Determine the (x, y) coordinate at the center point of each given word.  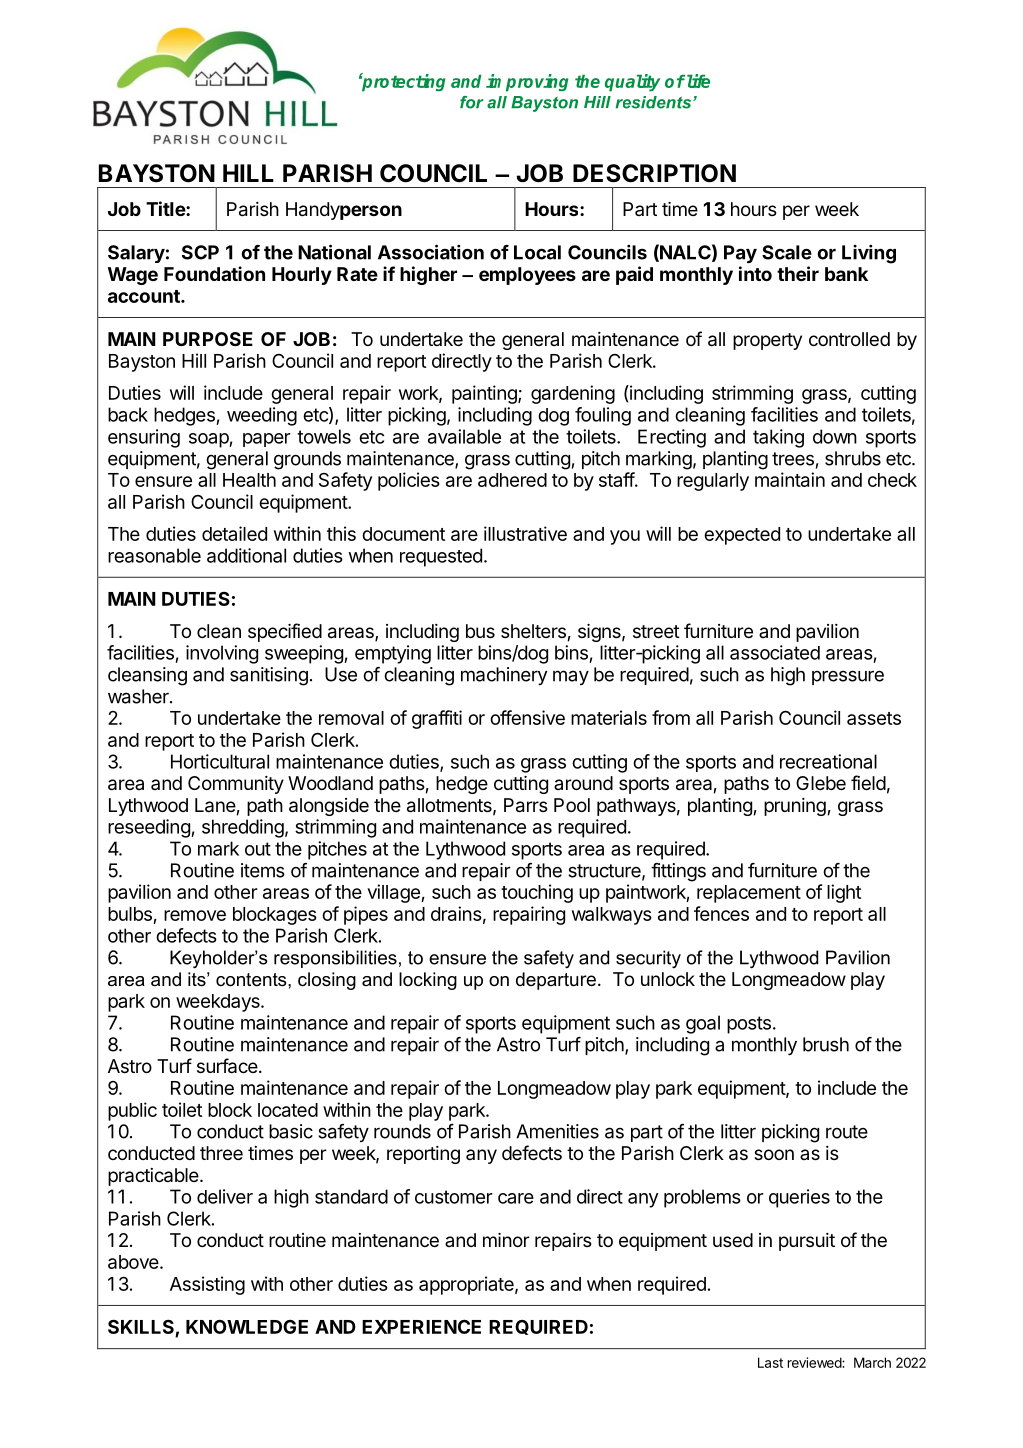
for (472, 102)
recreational (828, 761)
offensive (527, 717)
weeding (262, 416)
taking (778, 438)
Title (166, 208)
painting (485, 394)
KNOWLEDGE (247, 1327)
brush (826, 1044)
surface (228, 1066)
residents (654, 102)
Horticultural (220, 761)
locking (428, 981)
